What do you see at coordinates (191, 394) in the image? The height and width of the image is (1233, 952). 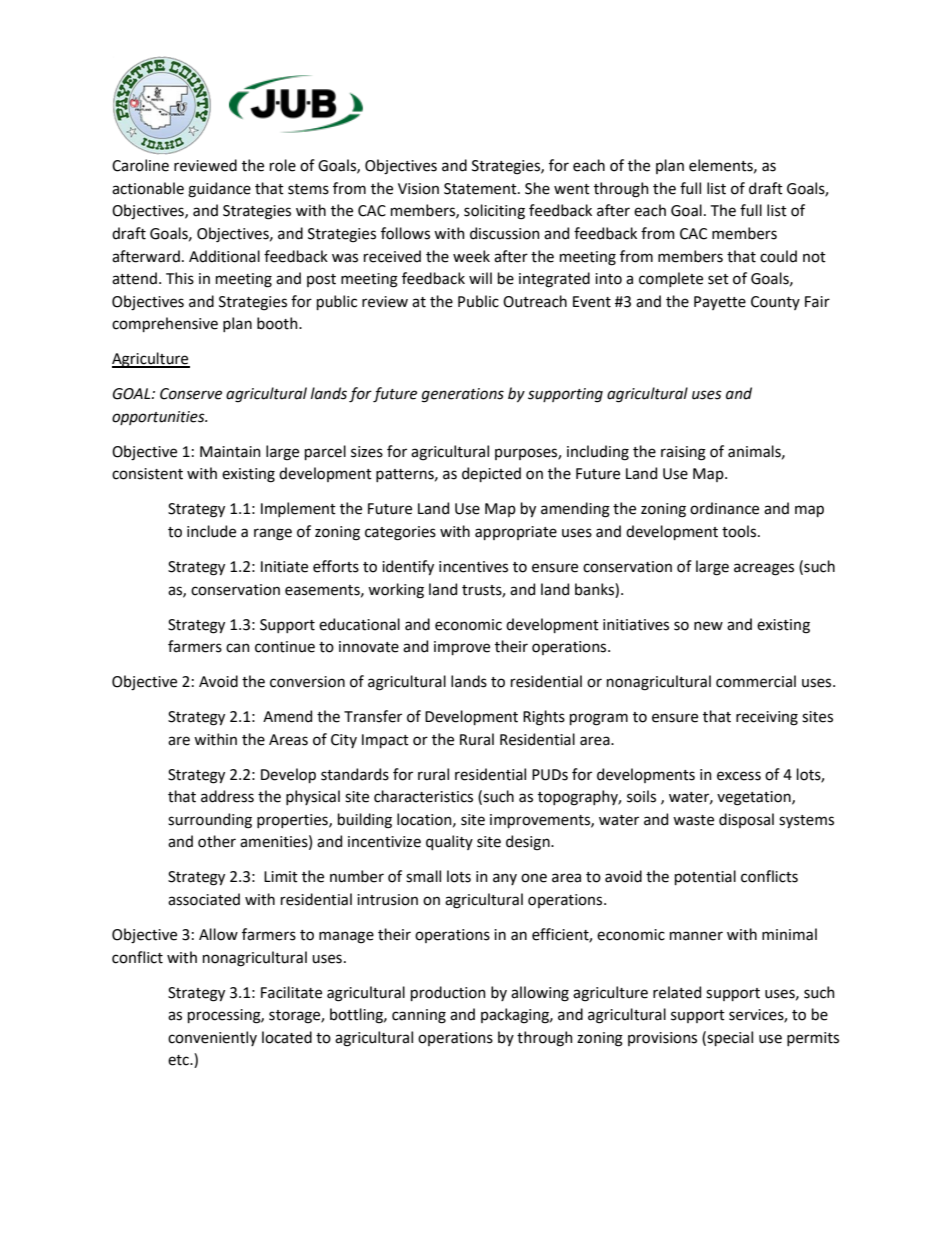 I see `Conserve` at bounding box center [191, 394].
